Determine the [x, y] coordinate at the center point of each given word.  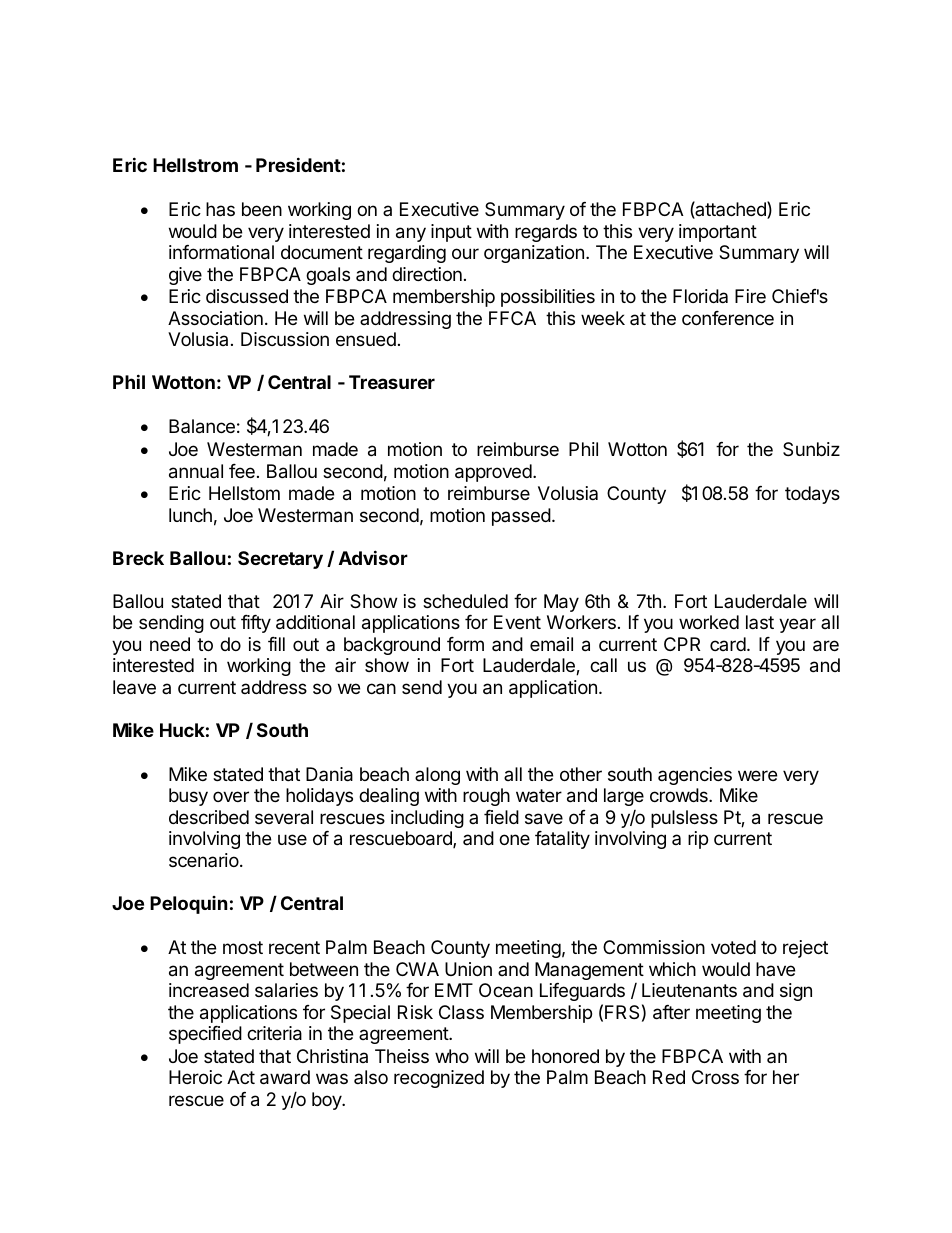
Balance [202, 426]
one [514, 839]
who [452, 1056]
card [728, 644]
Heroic [195, 1077]
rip [698, 840]
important [718, 233]
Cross [715, 1077]
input [451, 233]
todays [812, 495]
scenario [204, 860]
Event [517, 622]
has [220, 209]
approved [493, 473]
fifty [256, 624]
